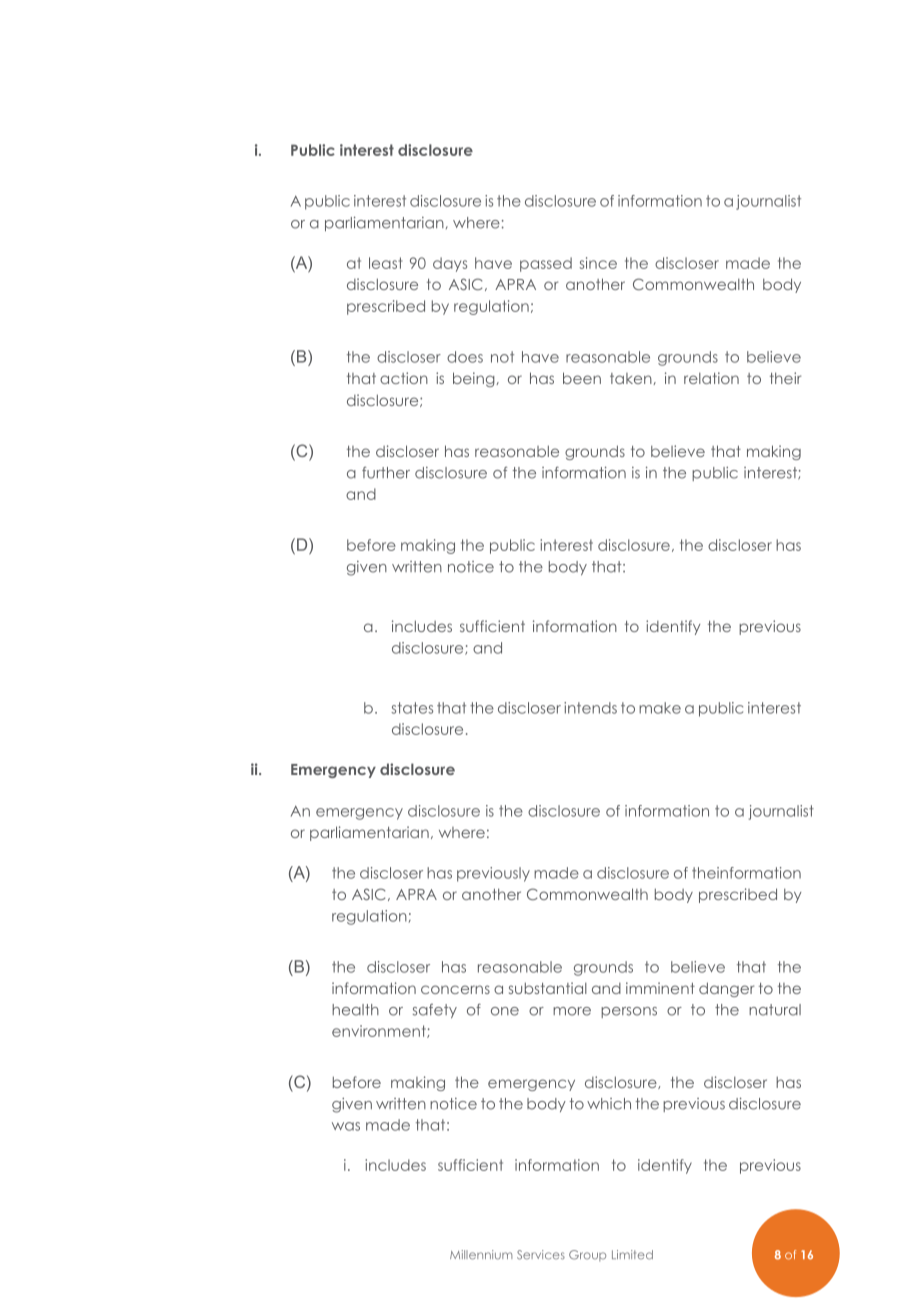 The width and height of the screenshot is (924, 1307). I want to click on concerns, so click(455, 989).
